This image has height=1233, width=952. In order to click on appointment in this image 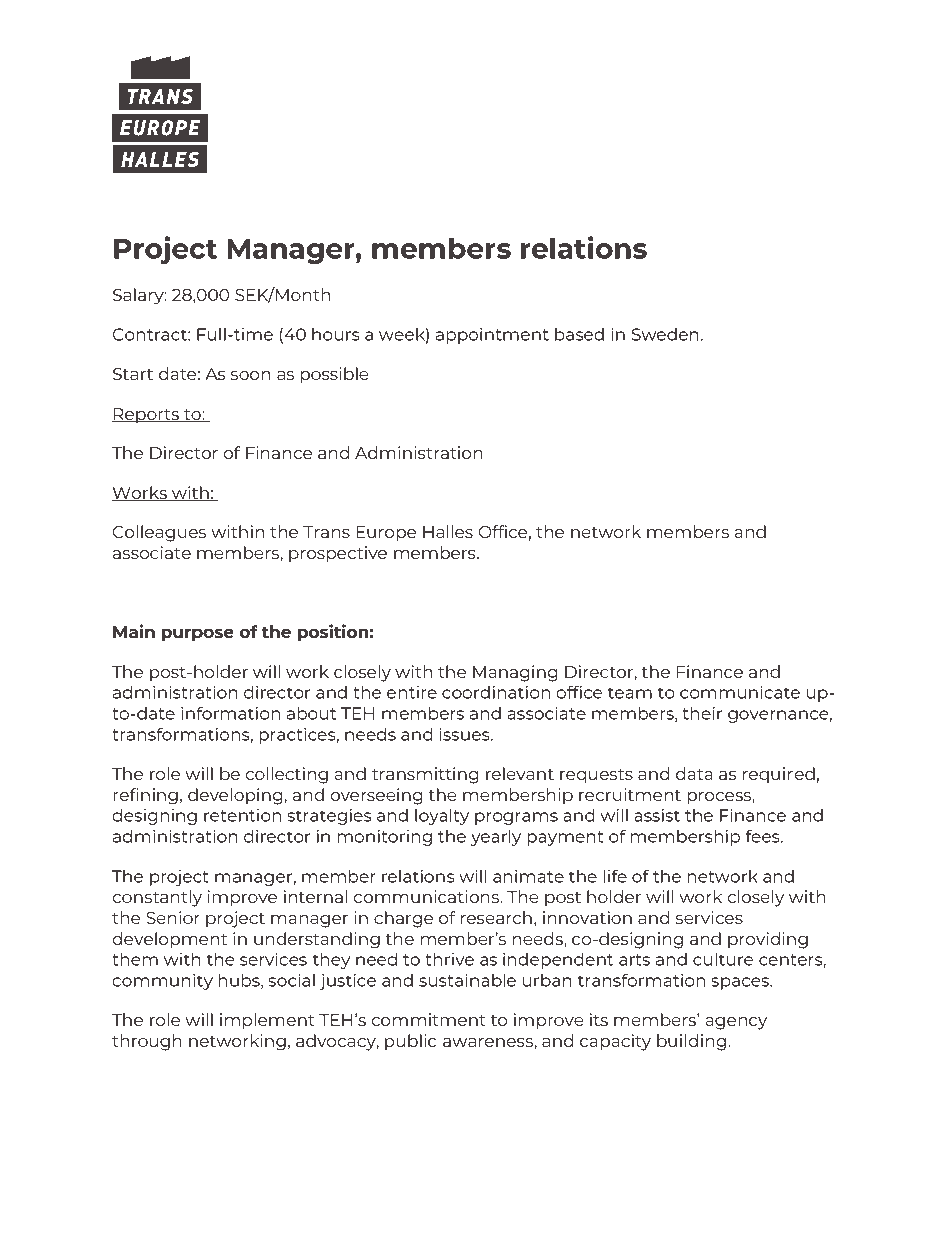, I will do `click(492, 336)`.
